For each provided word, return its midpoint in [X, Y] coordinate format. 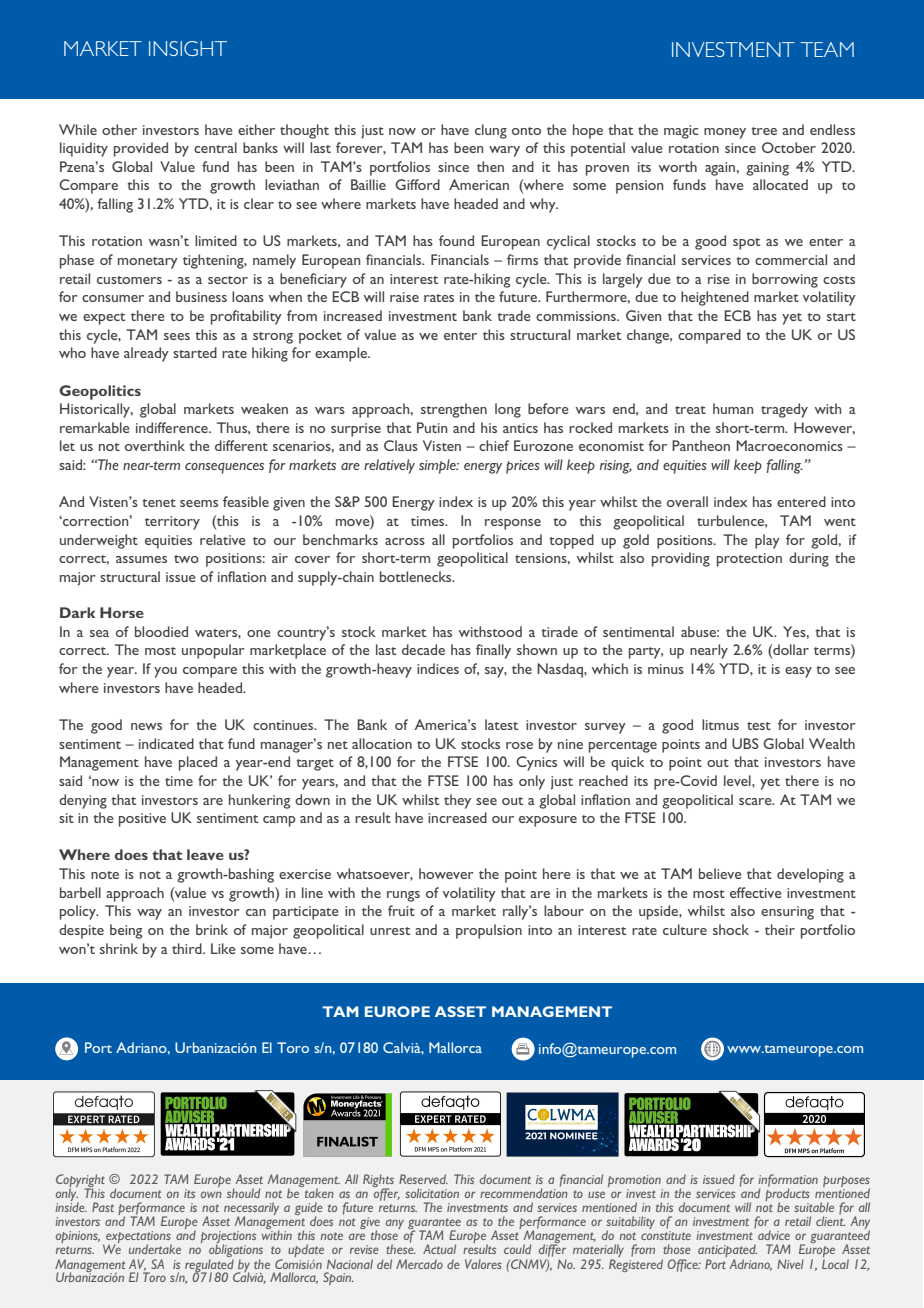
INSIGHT [188, 48]
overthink [155, 445]
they [457, 801]
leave [205, 854]
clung [491, 131]
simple [439, 466]
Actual [439, 1249]
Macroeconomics [789, 445]
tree [764, 131]
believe [720, 873]
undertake [155, 1249]
